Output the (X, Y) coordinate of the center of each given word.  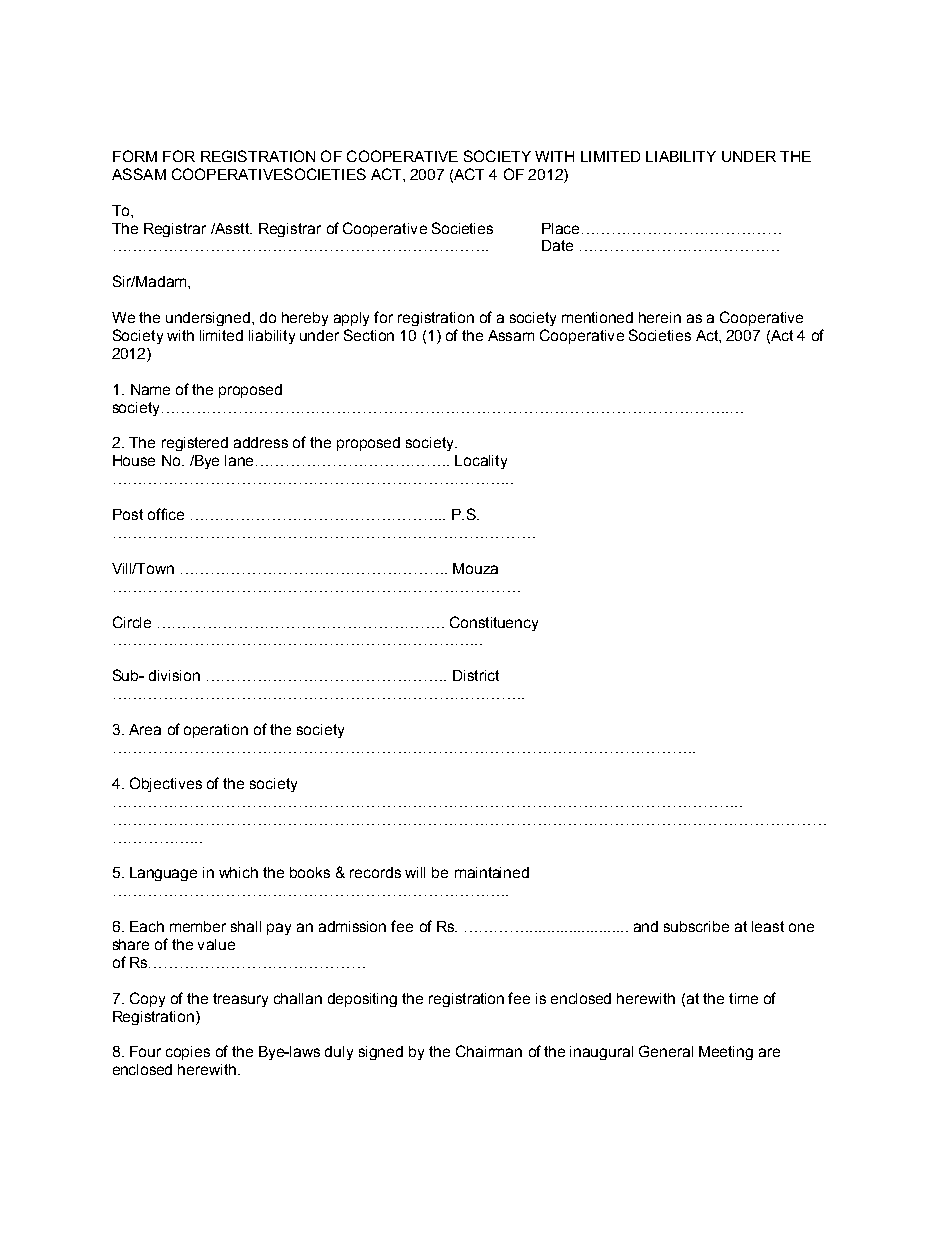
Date (557, 245)
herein (660, 317)
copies (188, 1053)
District (476, 675)
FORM (135, 156)
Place (560, 228)
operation (216, 731)
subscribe (696, 926)
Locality (481, 462)
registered (195, 444)
